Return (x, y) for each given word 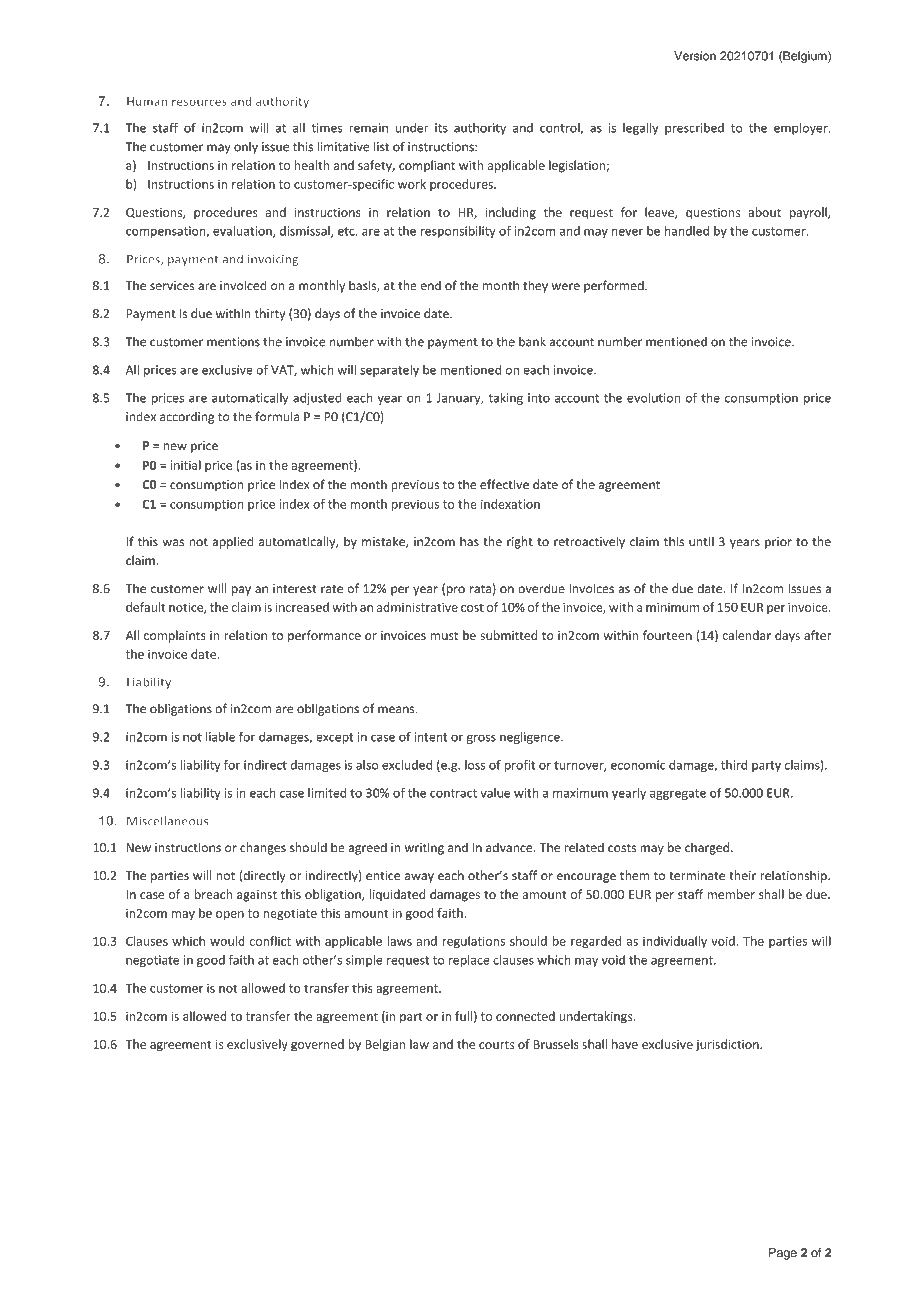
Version (695, 56)
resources (199, 102)
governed (317, 1045)
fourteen (667, 635)
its (441, 128)
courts (496, 1044)
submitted (508, 635)
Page (783, 1254)
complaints (175, 636)
